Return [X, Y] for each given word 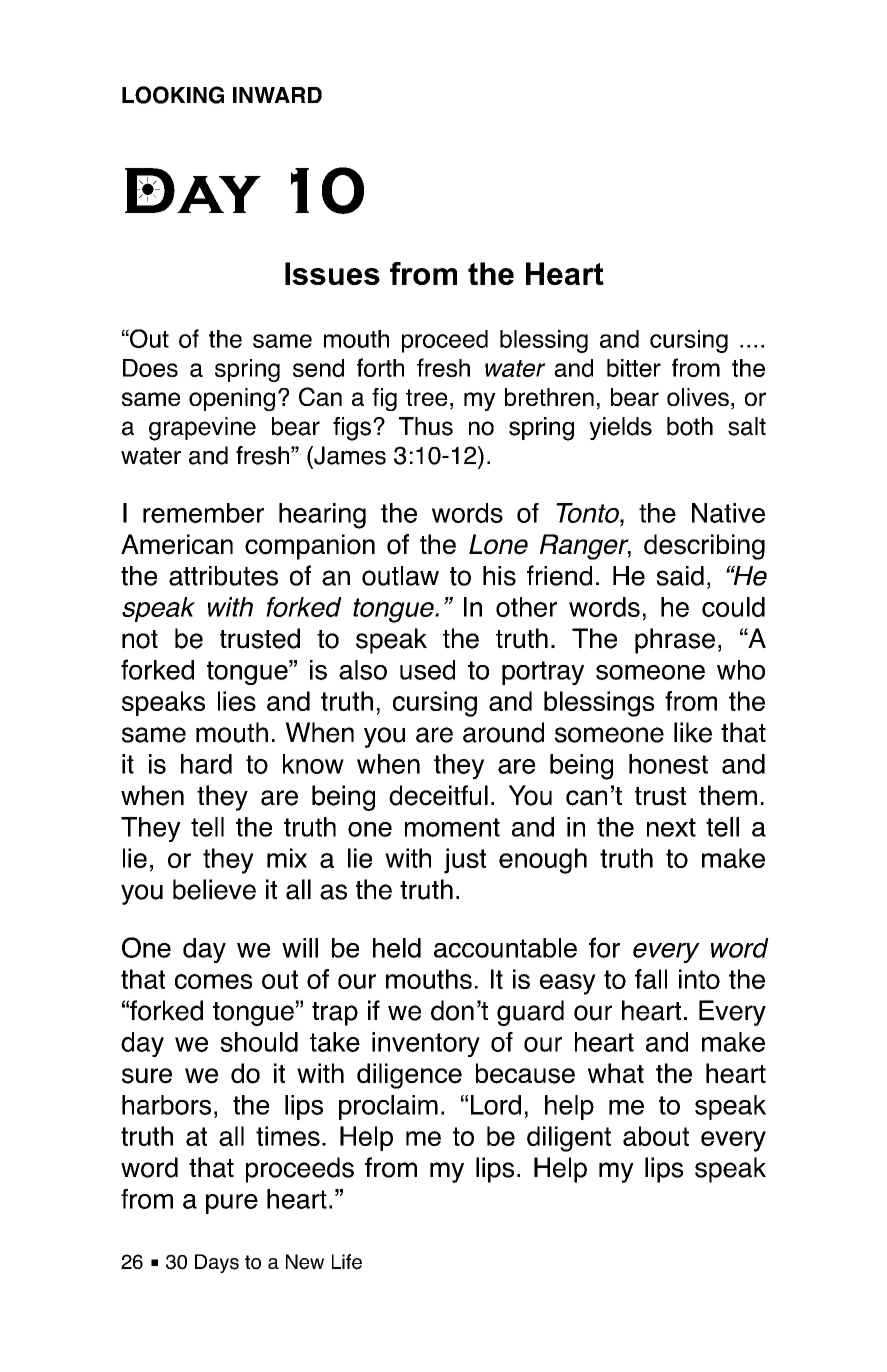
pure [232, 1204]
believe [214, 889]
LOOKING [173, 95]
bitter [634, 368]
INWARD [277, 95]
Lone [498, 544]
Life [347, 1262]
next [671, 827]
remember [203, 513]
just [465, 861]
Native [728, 513]
